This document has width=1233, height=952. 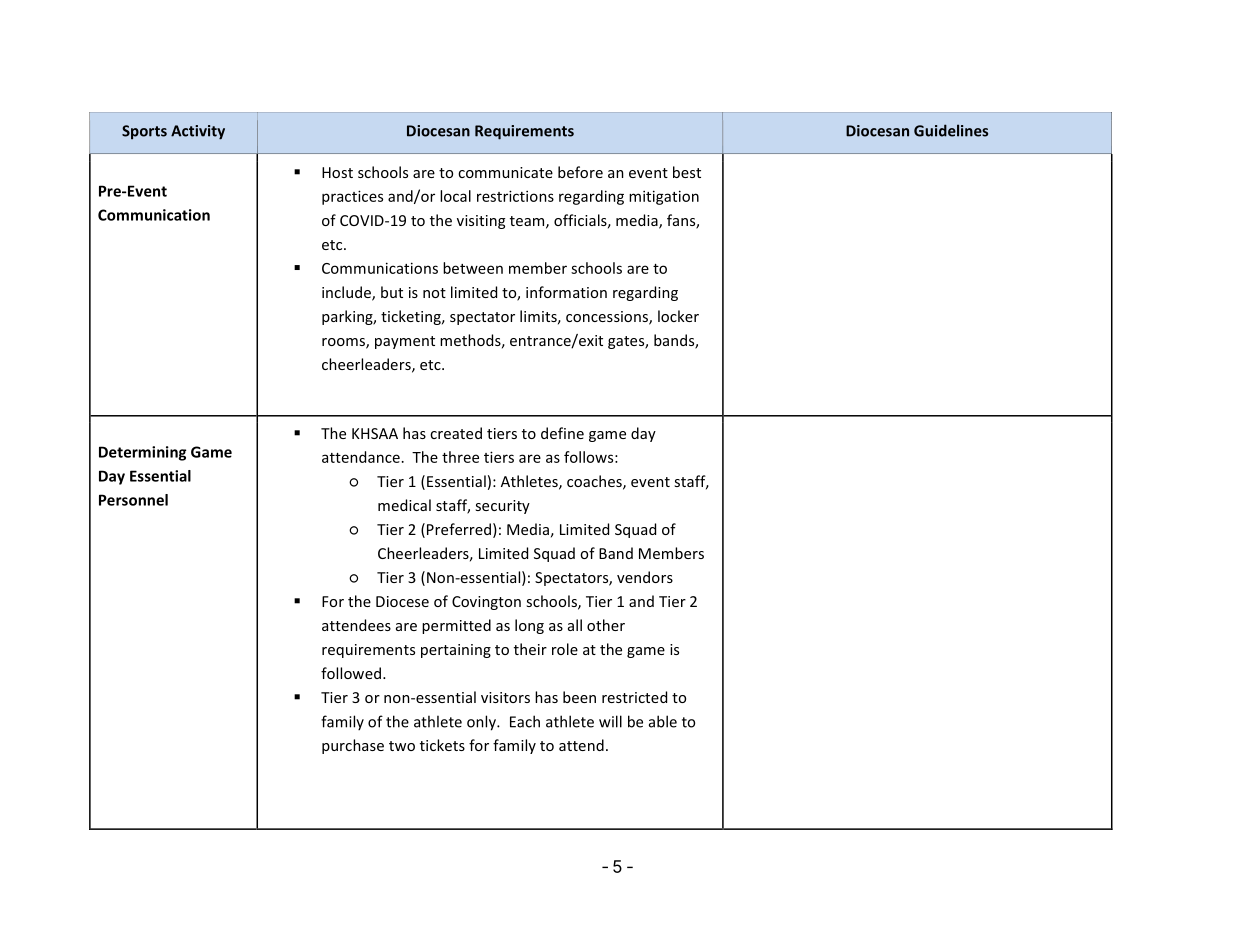 I want to click on Guidelines, so click(x=951, y=130).
